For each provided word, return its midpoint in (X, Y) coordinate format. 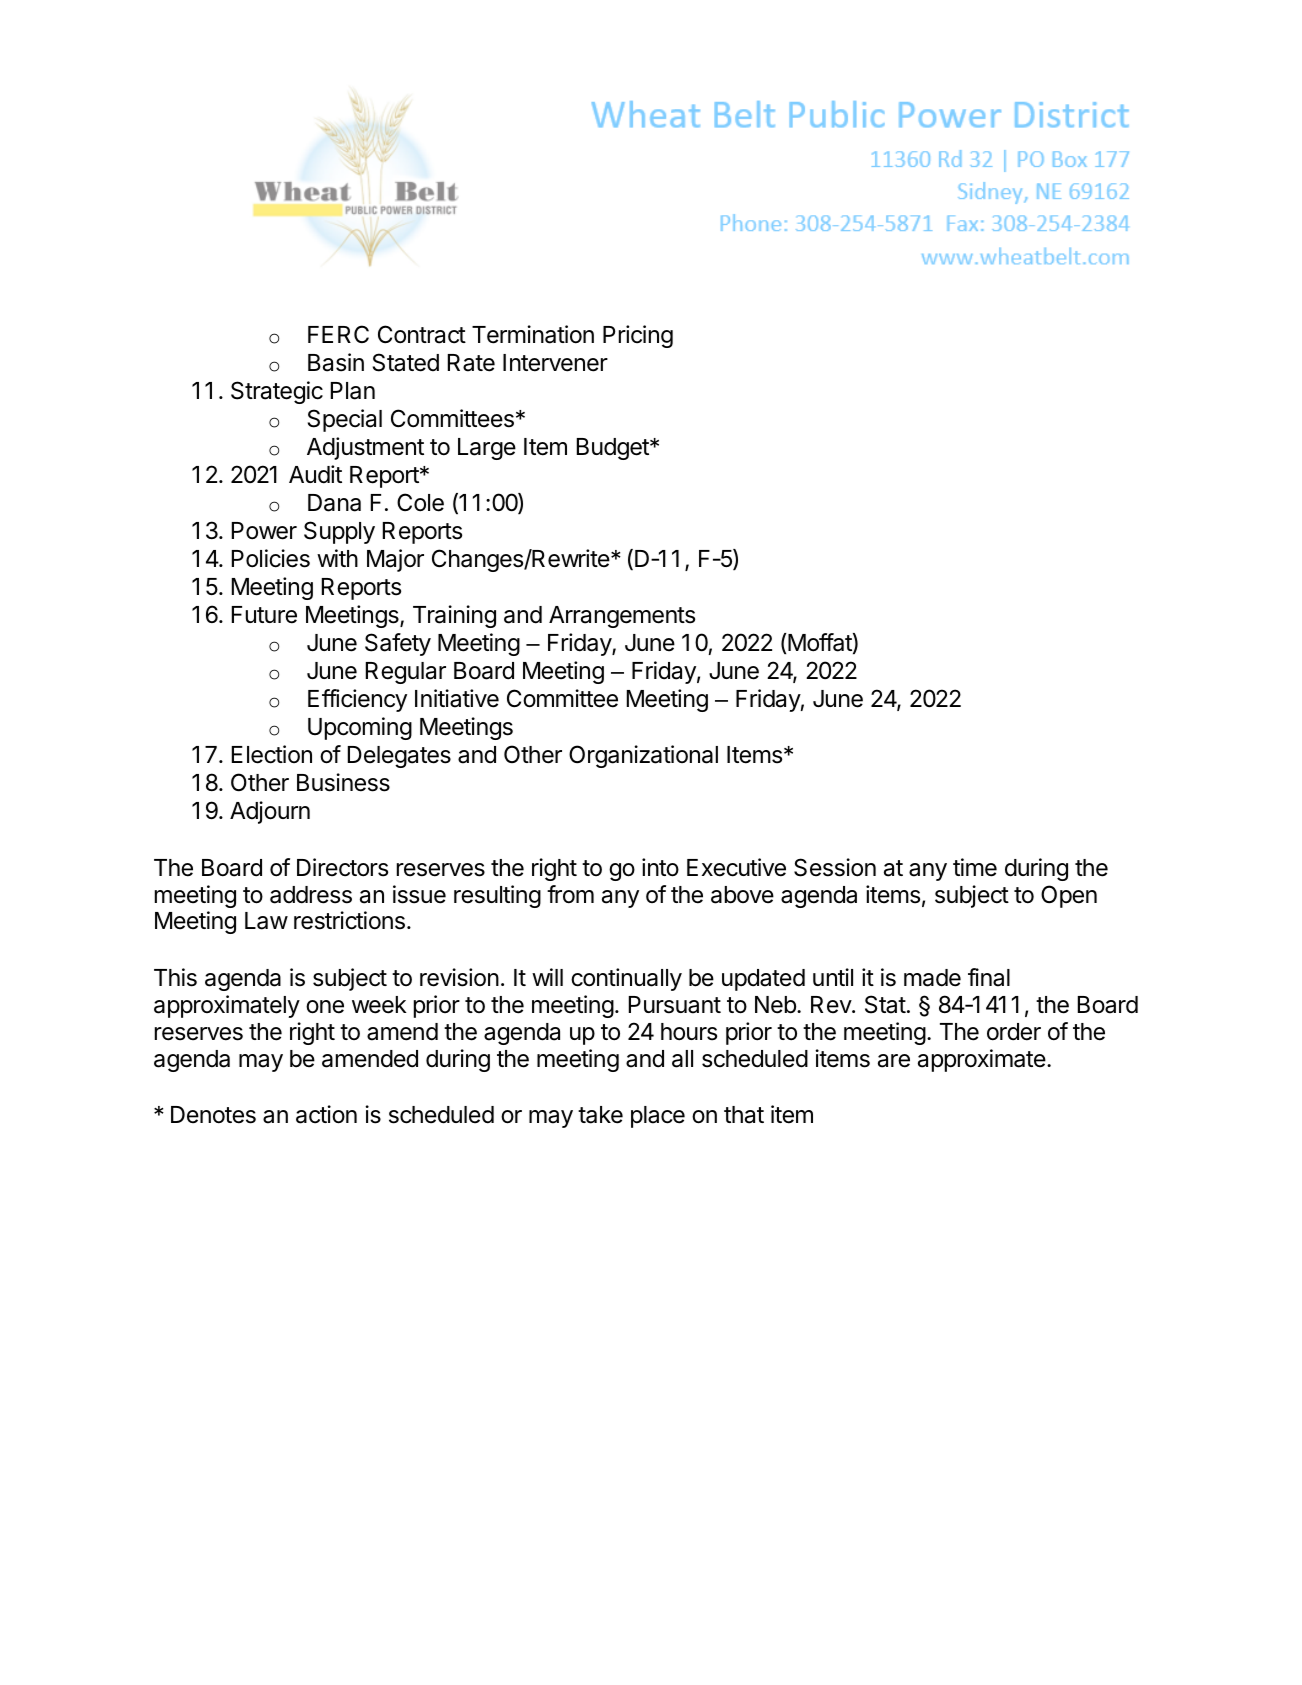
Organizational (643, 756)
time (975, 867)
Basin (336, 362)
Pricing (638, 336)
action (326, 1114)
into (660, 867)
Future (264, 615)
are (894, 1061)
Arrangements (622, 617)
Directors (342, 867)
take (600, 1115)
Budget (614, 449)
